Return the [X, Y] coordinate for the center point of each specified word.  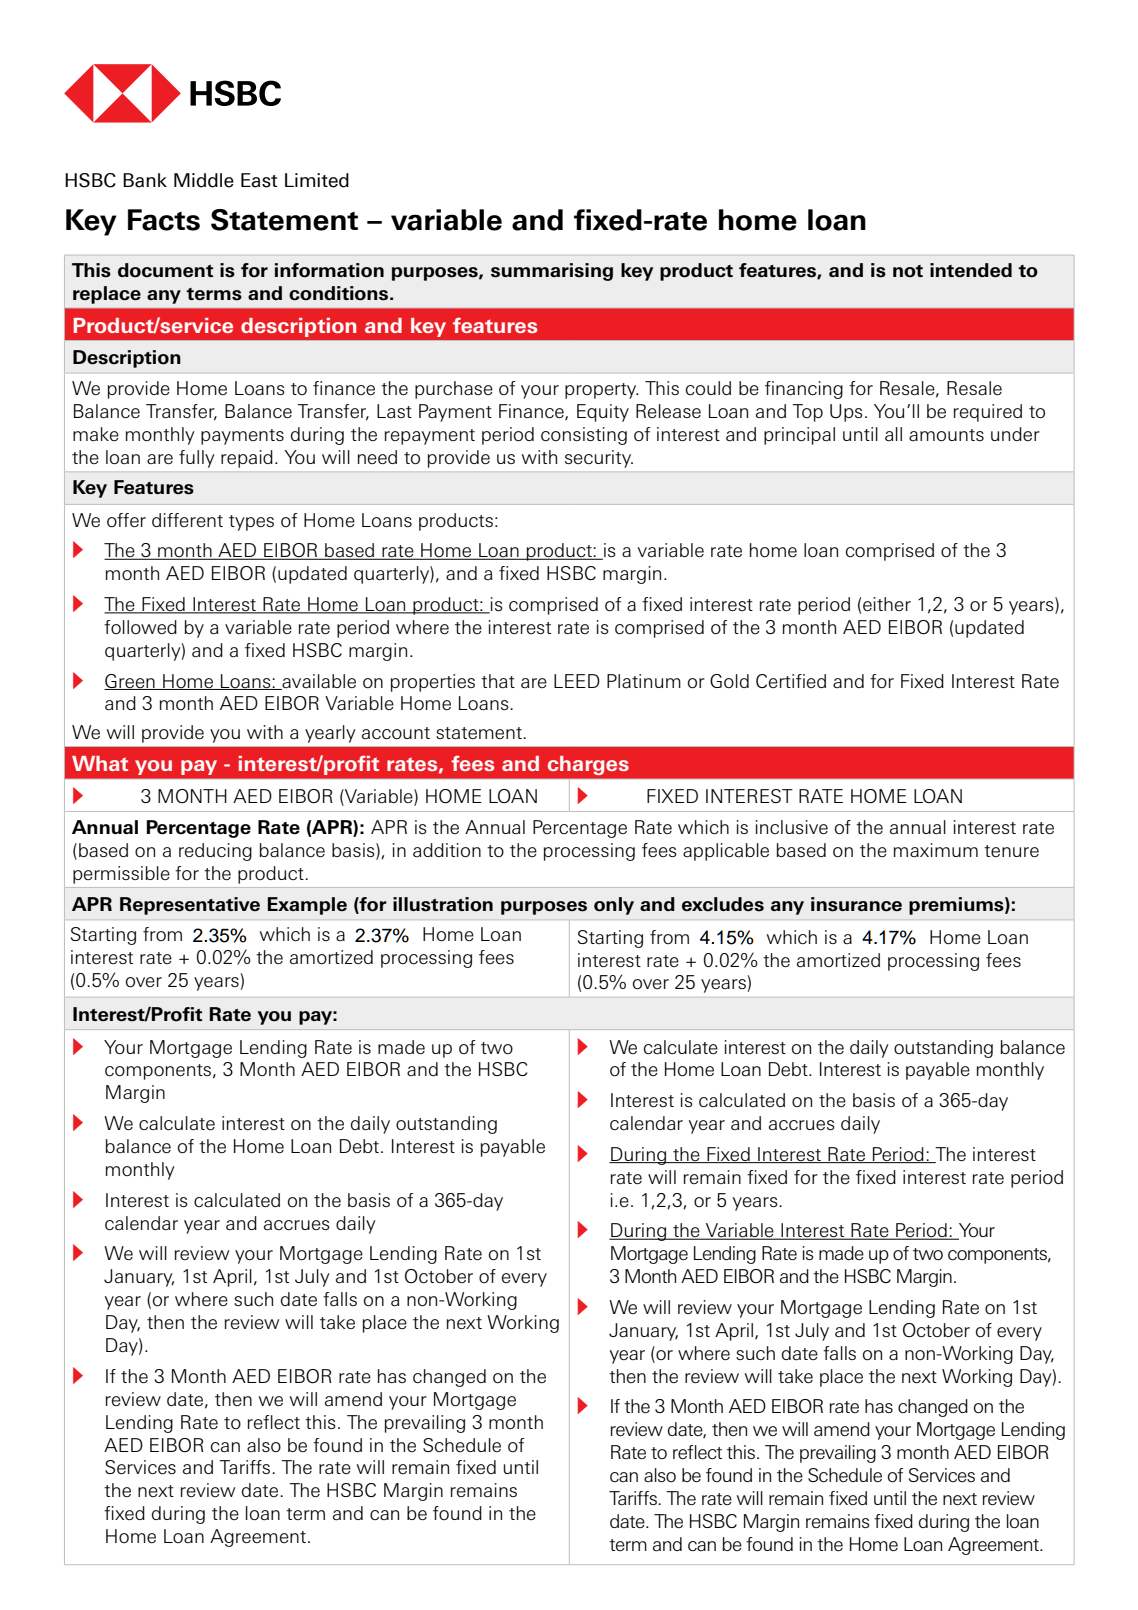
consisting [584, 436]
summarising [552, 272]
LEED [577, 681]
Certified [791, 681]
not [908, 271]
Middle [204, 180]
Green [130, 682]
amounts [946, 435]
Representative [190, 906]
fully [197, 459]
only [614, 906]
